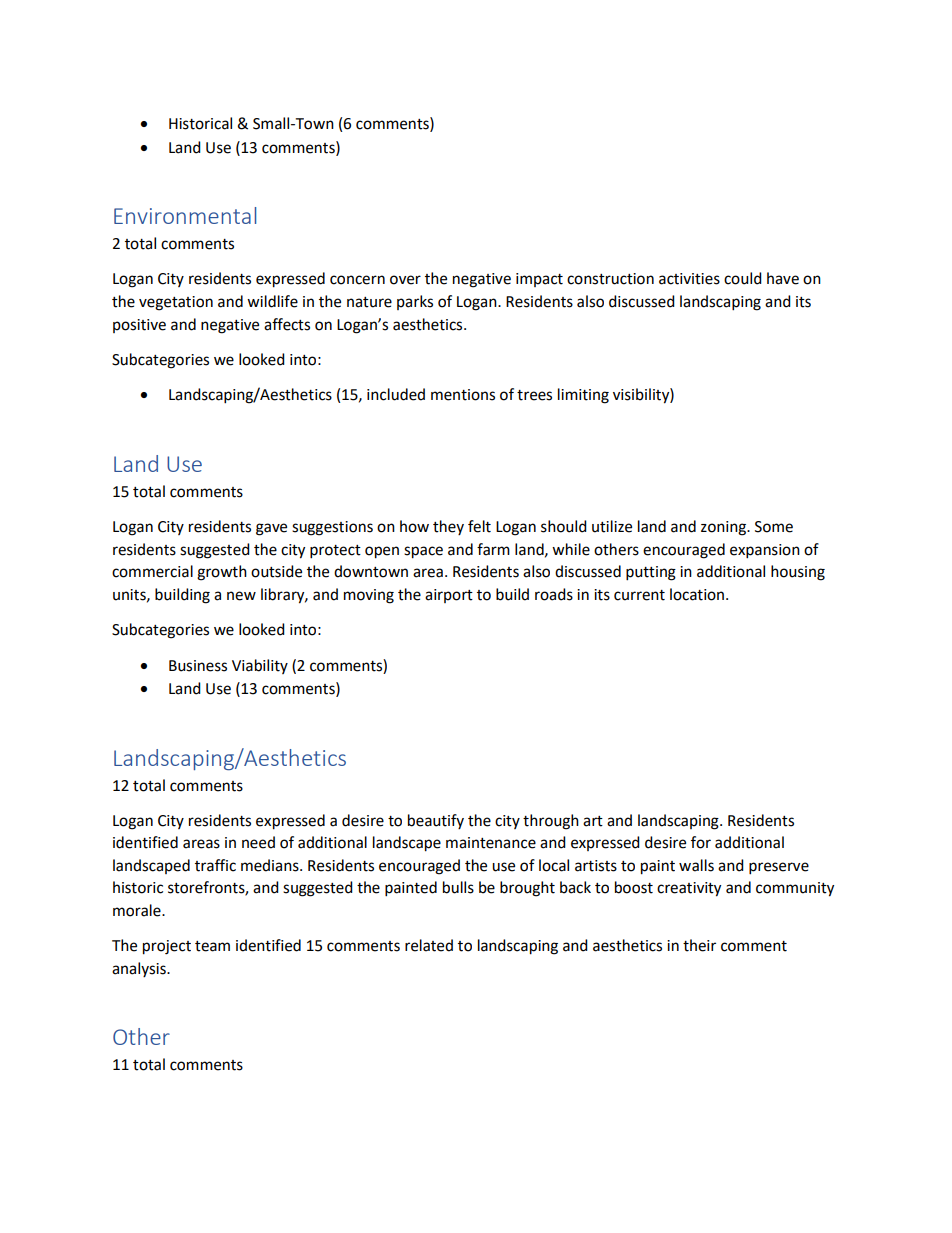 The height and width of the screenshot is (1233, 952). I want to click on Environmental, so click(185, 215).
